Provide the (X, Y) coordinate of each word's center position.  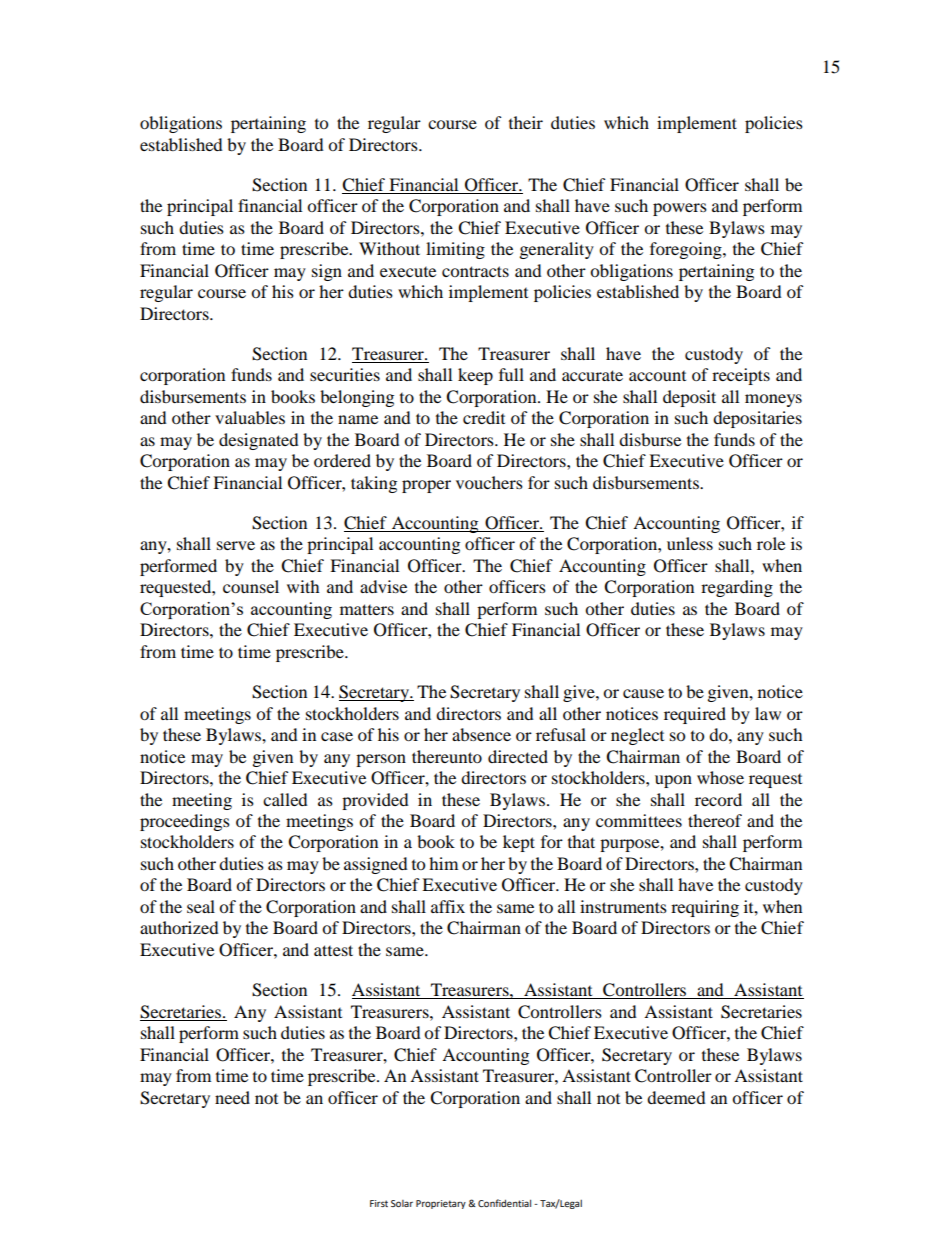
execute (408, 272)
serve (236, 545)
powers (680, 209)
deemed (676, 1097)
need (232, 1097)
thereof (715, 820)
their (526, 122)
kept (519, 843)
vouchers (489, 482)
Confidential (504, 1203)
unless (690, 543)
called (285, 799)
